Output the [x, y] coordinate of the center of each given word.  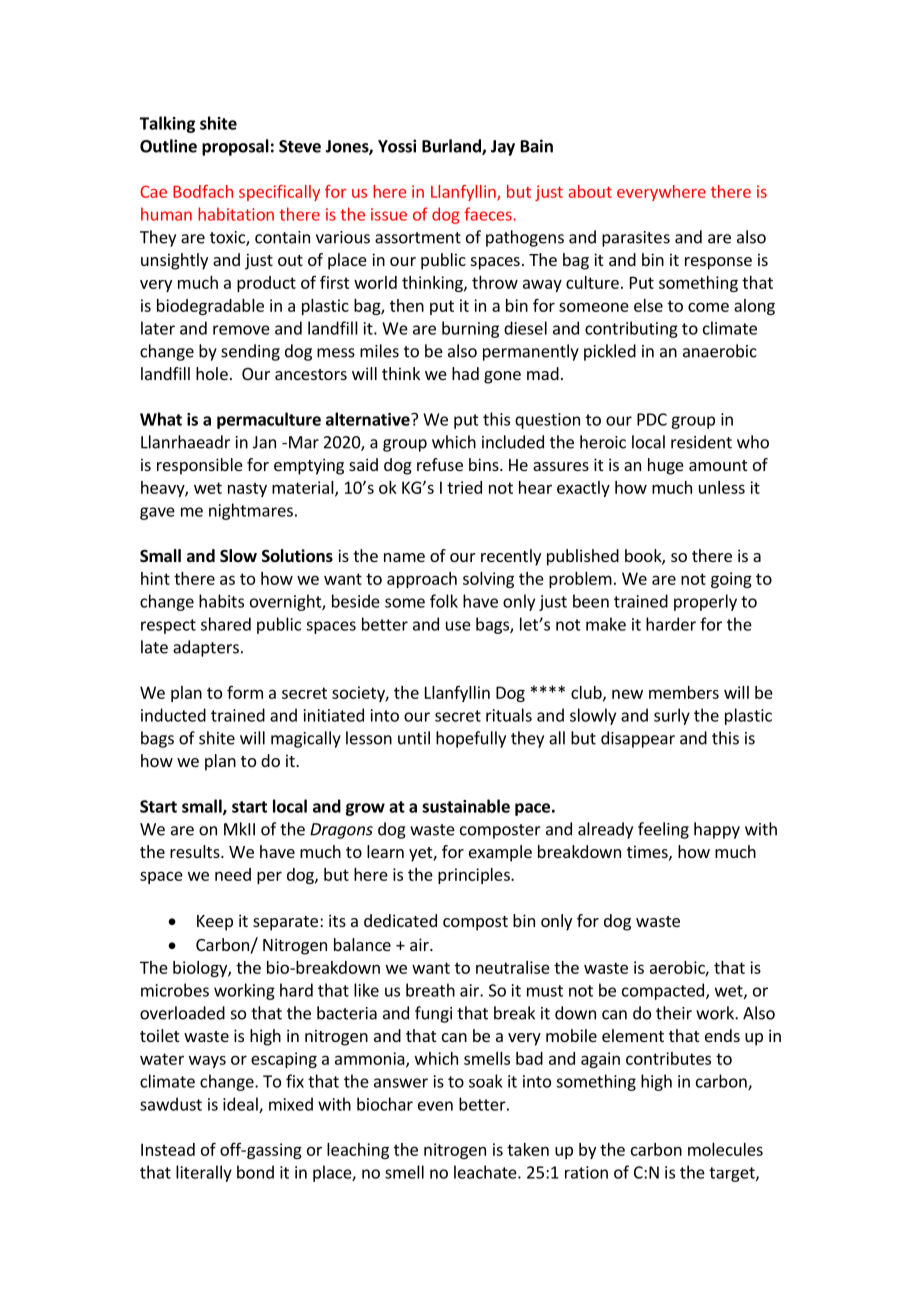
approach [422, 580]
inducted [173, 715]
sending [250, 352]
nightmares [251, 511]
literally [204, 1173]
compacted [663, 991]
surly [672, 716]
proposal [235, 147]
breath [430, 990]
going [731, 580]
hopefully [471, 739]
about [590, 191]
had [465, 373]
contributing [631, 329]
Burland [452, 147]
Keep [215, 923]
